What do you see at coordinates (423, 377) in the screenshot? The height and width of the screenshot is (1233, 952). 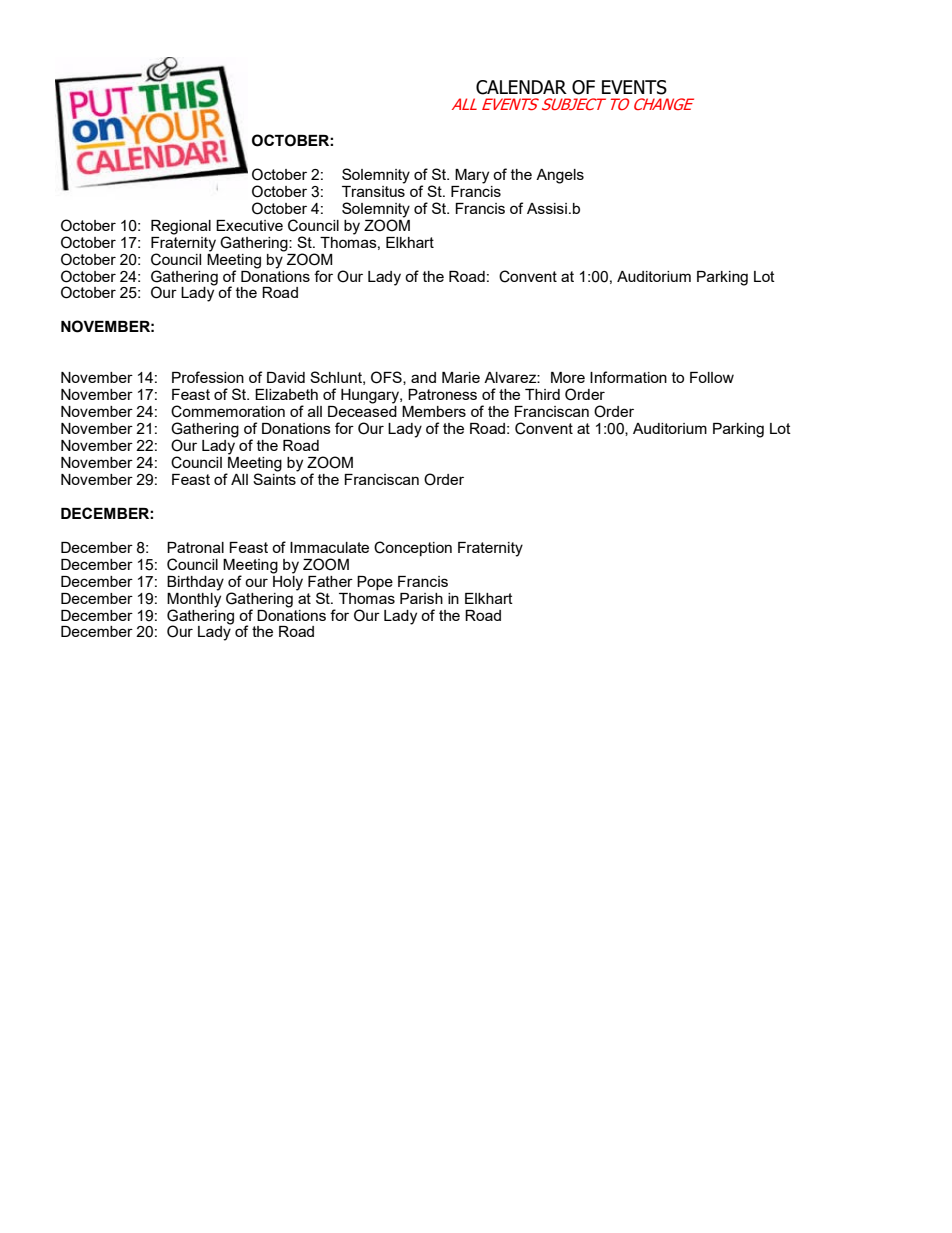 I see `and` at bounding box center [423, 377].
